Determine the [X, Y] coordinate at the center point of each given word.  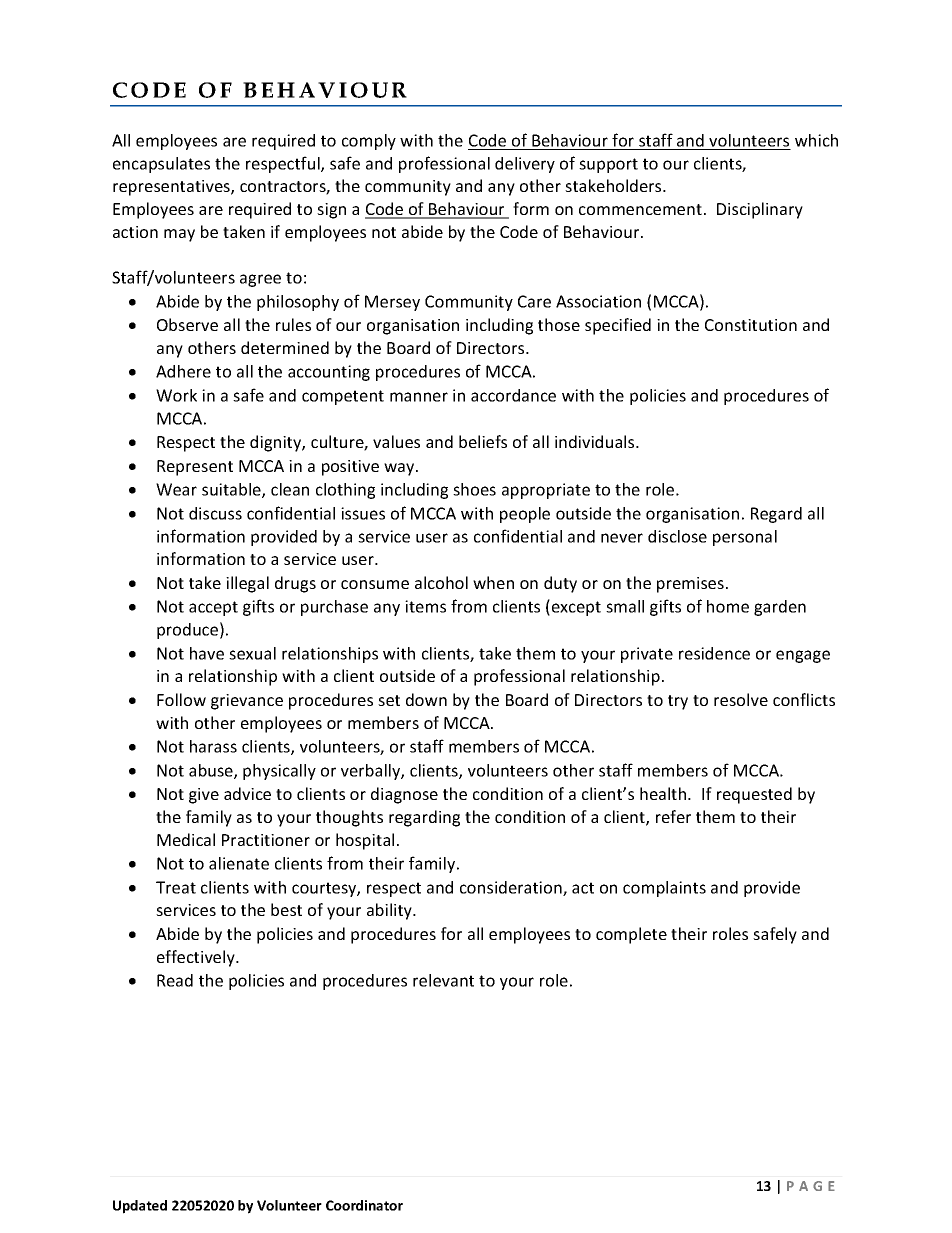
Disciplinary [760, 210]
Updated [140, 1207]
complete [631, 935]
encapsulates [161, 165]
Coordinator [364, 1205]
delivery [525, 165]
